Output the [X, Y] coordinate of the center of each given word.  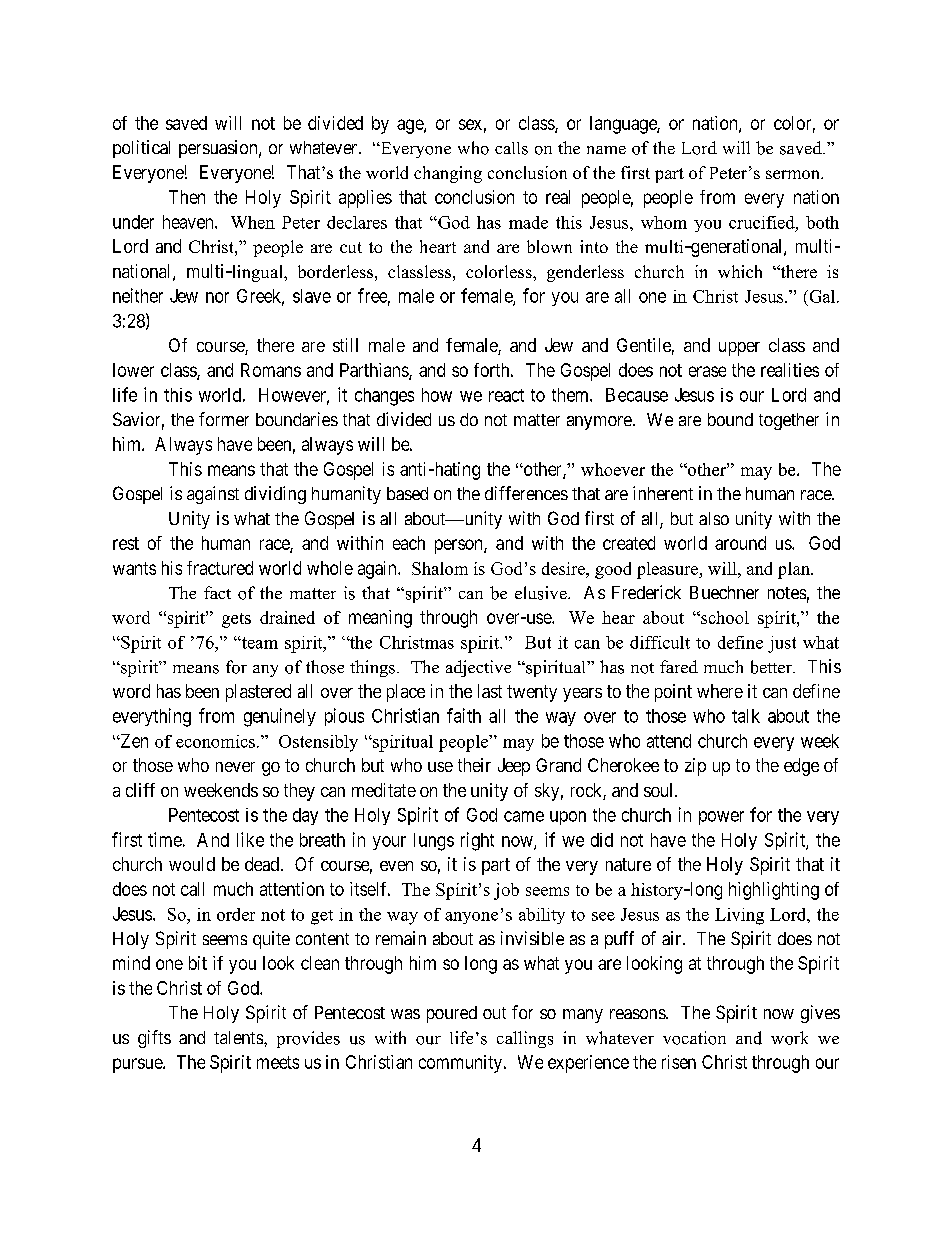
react [506, 395]
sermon [794, 174]
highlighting [774, 891]
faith [464, 715]
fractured [220, 568]
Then [187, 197]
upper [739, 349]
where [720, 691]
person [460, 546]
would [192, 864]
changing [448, 174]
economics [215, 741]
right [477, 841]
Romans [271, 370]
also [714, 518]
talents [238, 1037]
